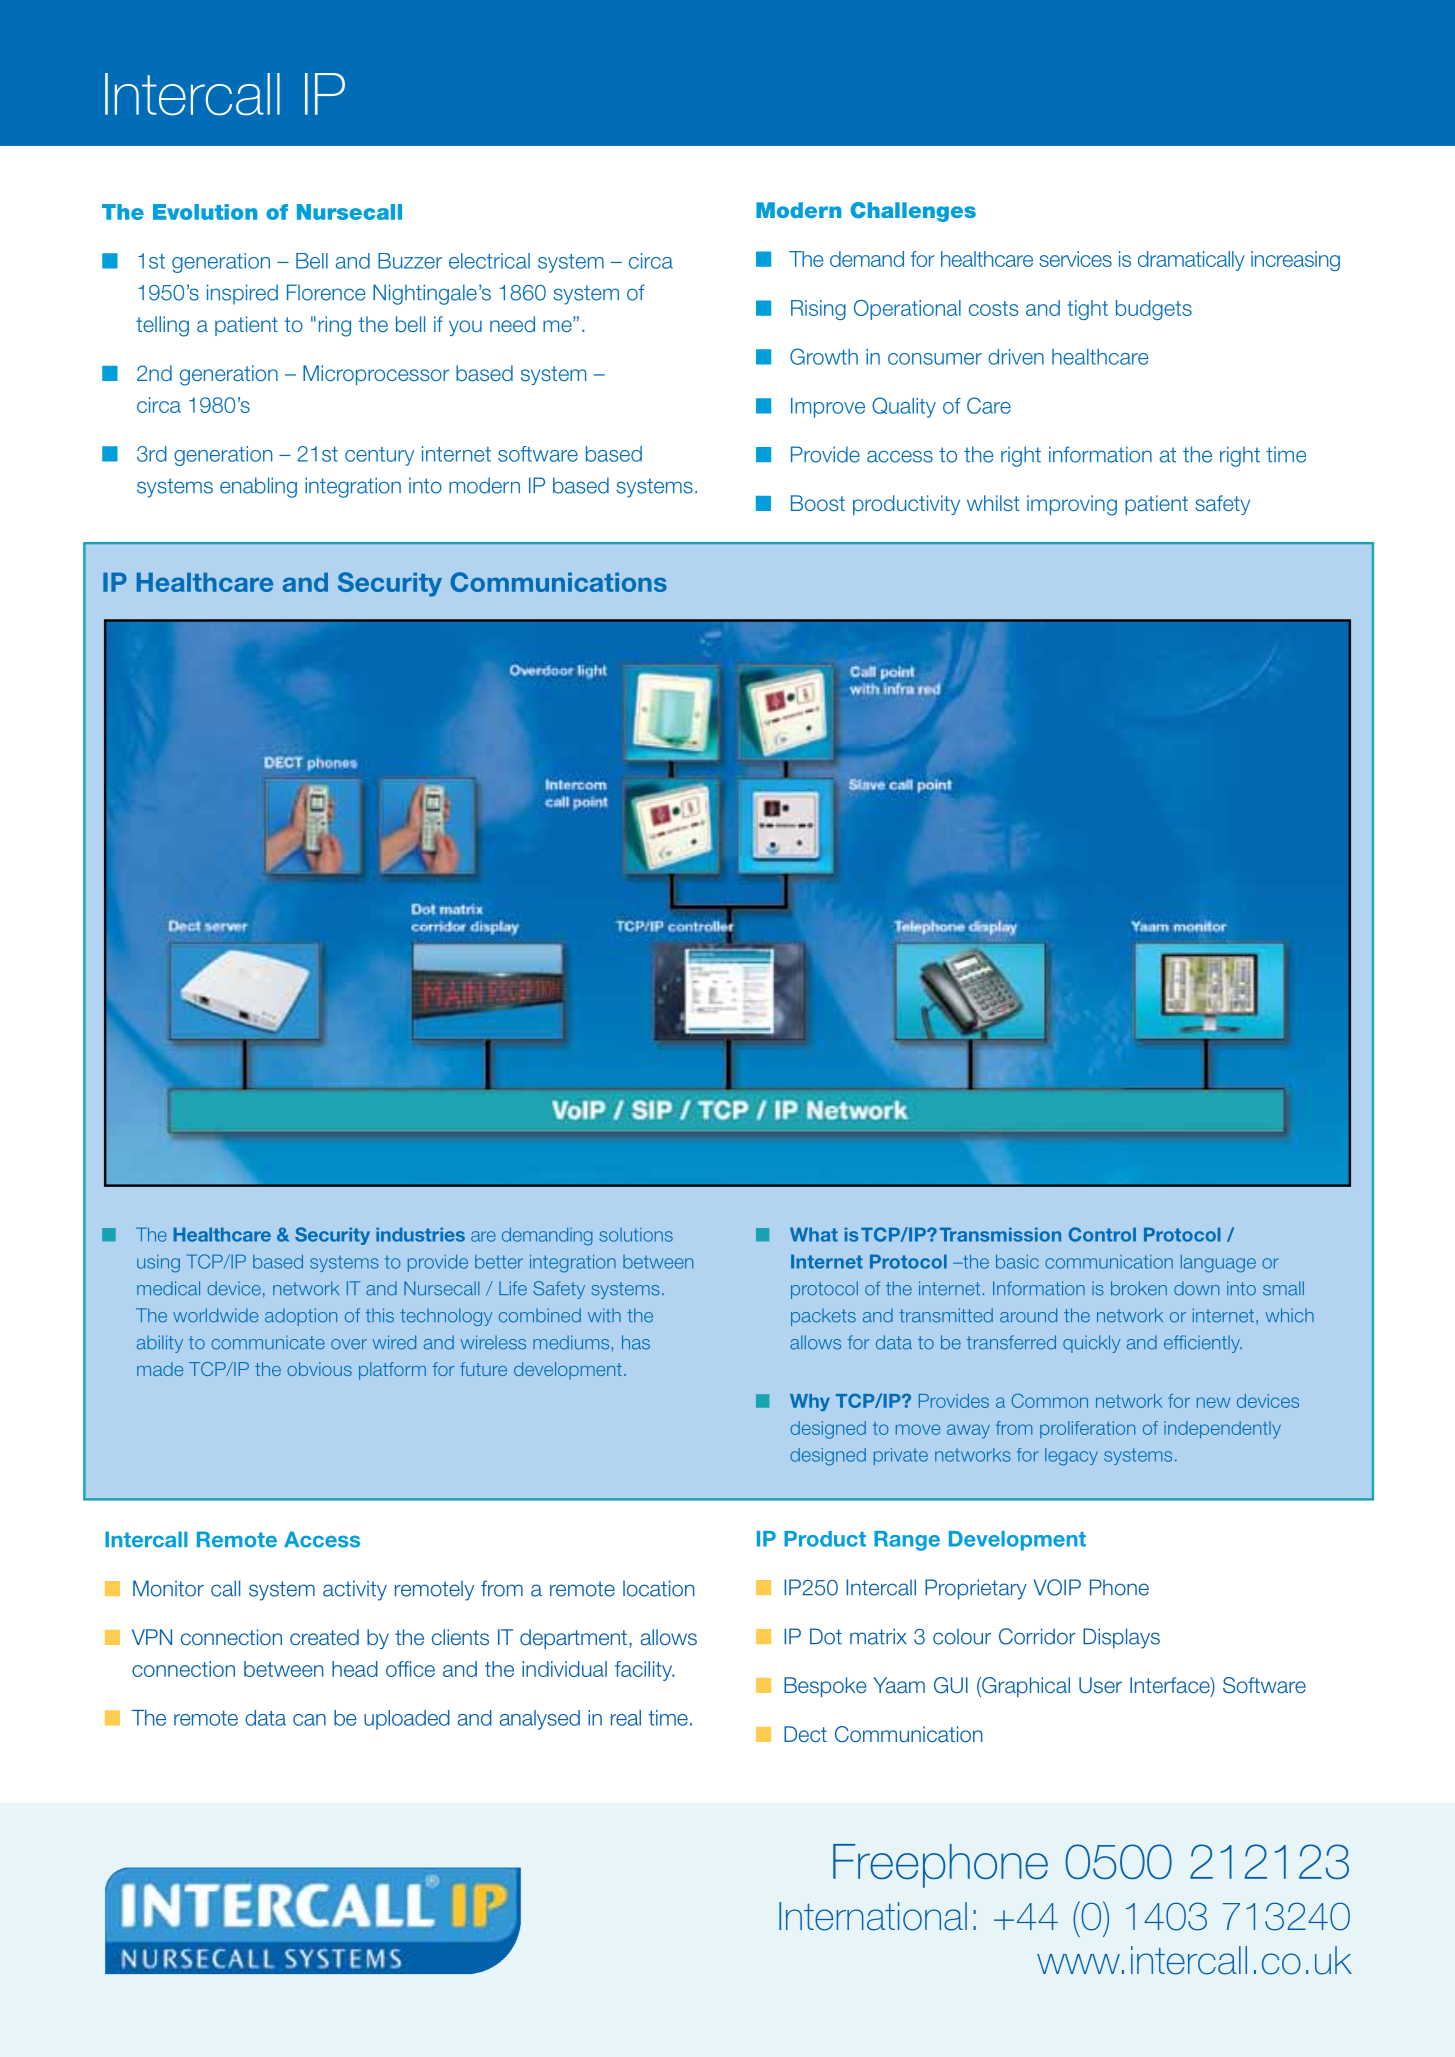  Describe the element at coordinates (1072, 505) in the document. I see `improving` at that location.
